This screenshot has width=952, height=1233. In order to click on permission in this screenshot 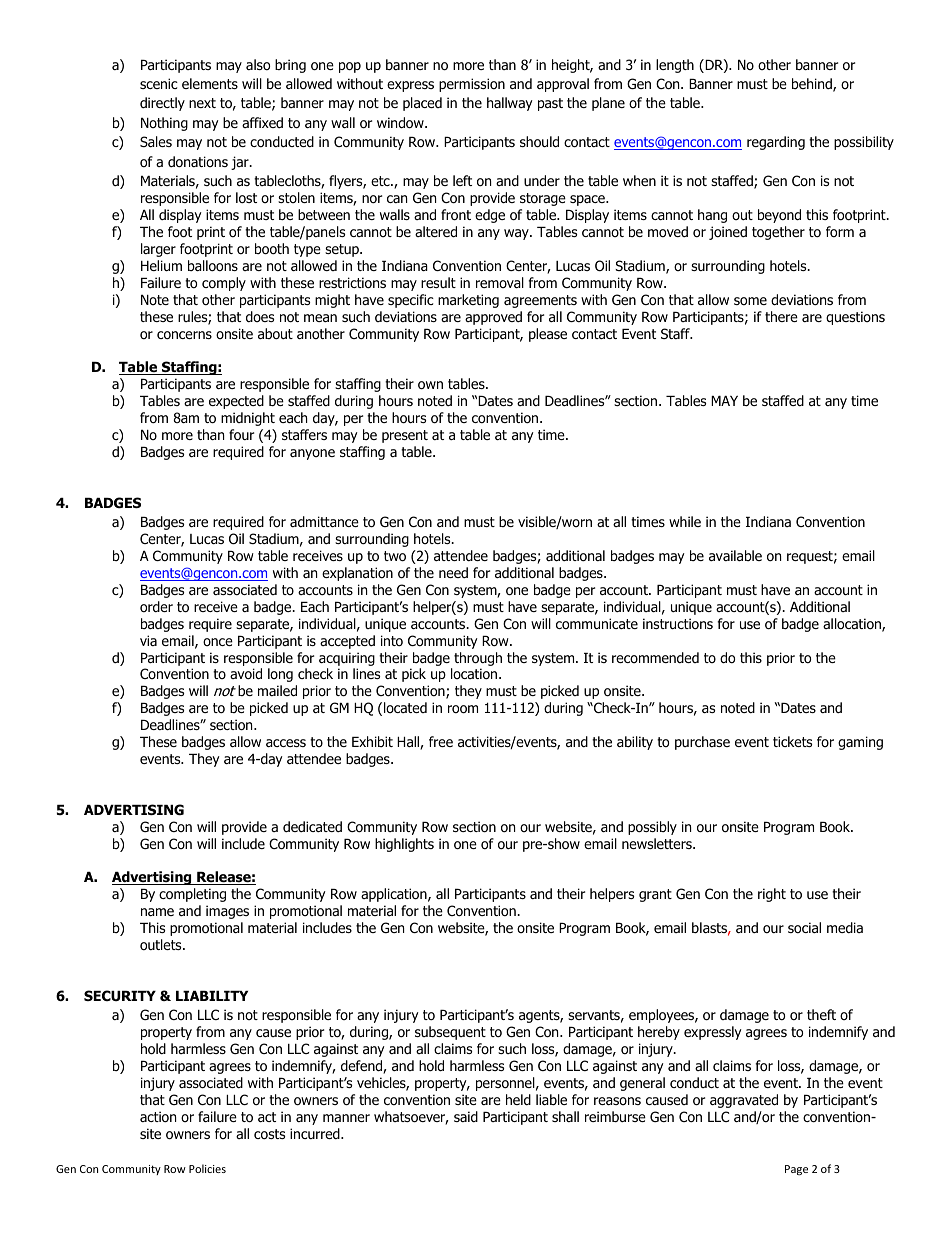, I will do `click(472, 85)`.
